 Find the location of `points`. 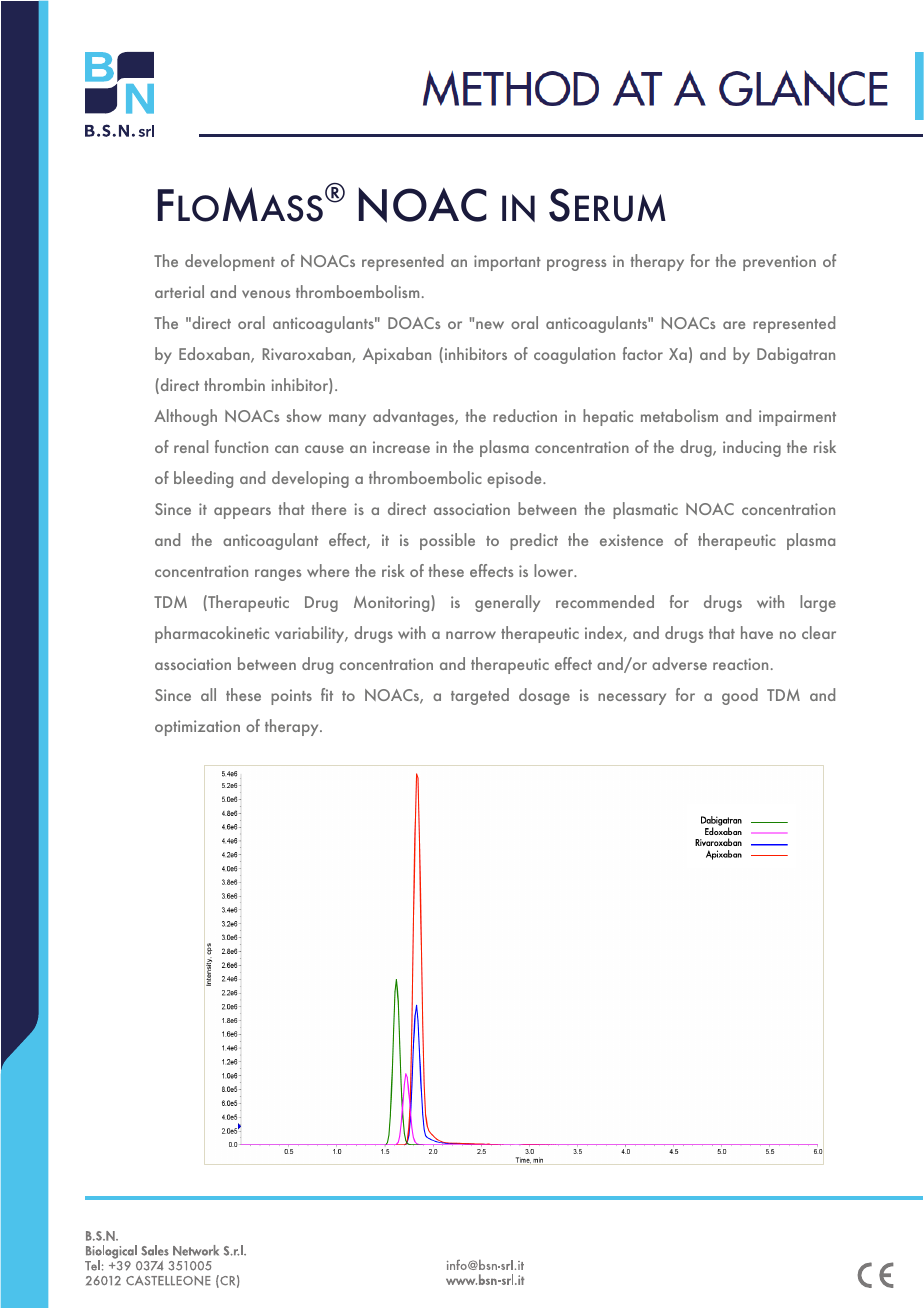

points is located at coordinates (291, 697).
